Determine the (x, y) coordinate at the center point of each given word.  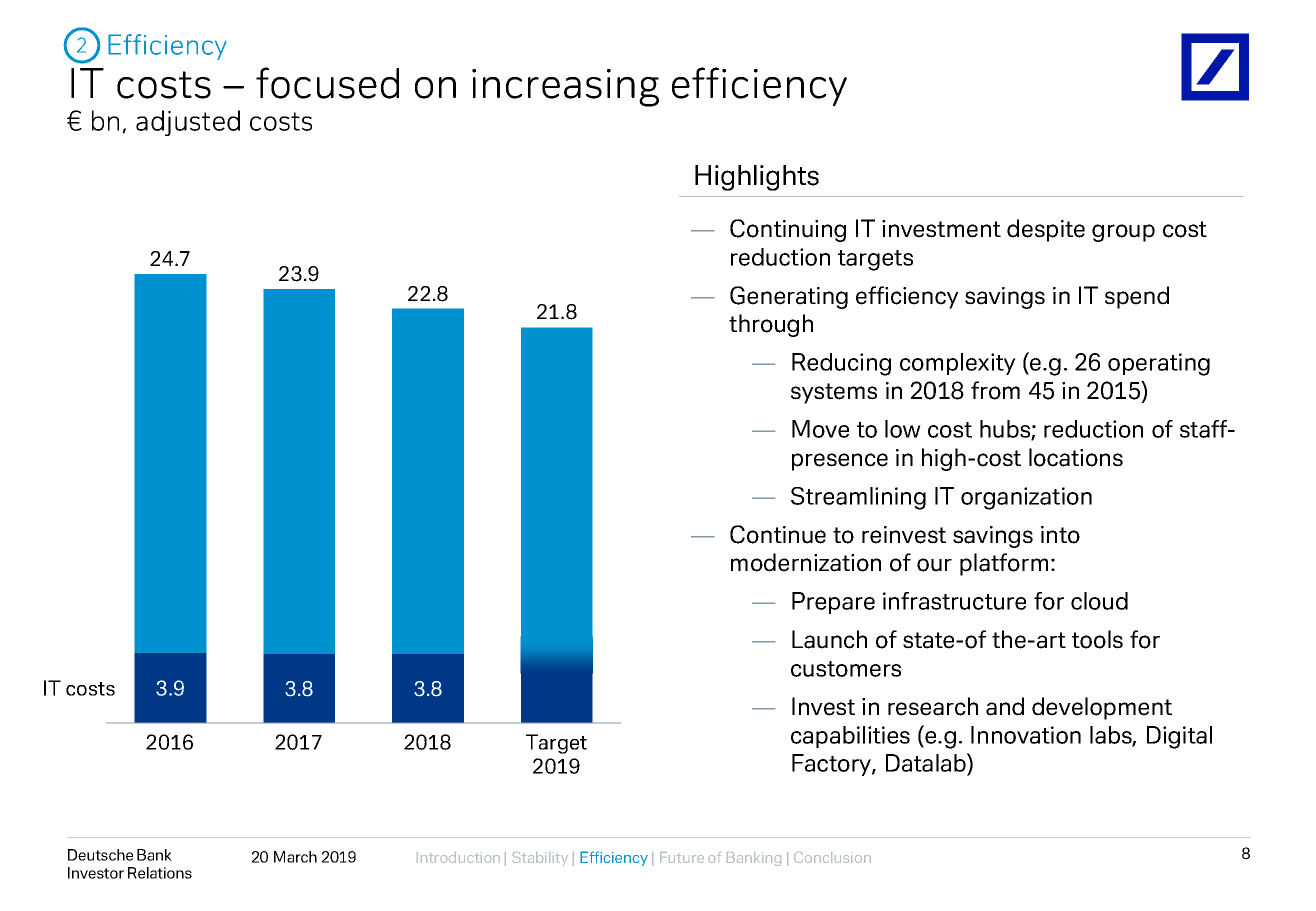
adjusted (188, 123)
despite (1046, 230)
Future (682, 857)
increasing (565, 88)
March (295, 857)
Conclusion (832, 857)
